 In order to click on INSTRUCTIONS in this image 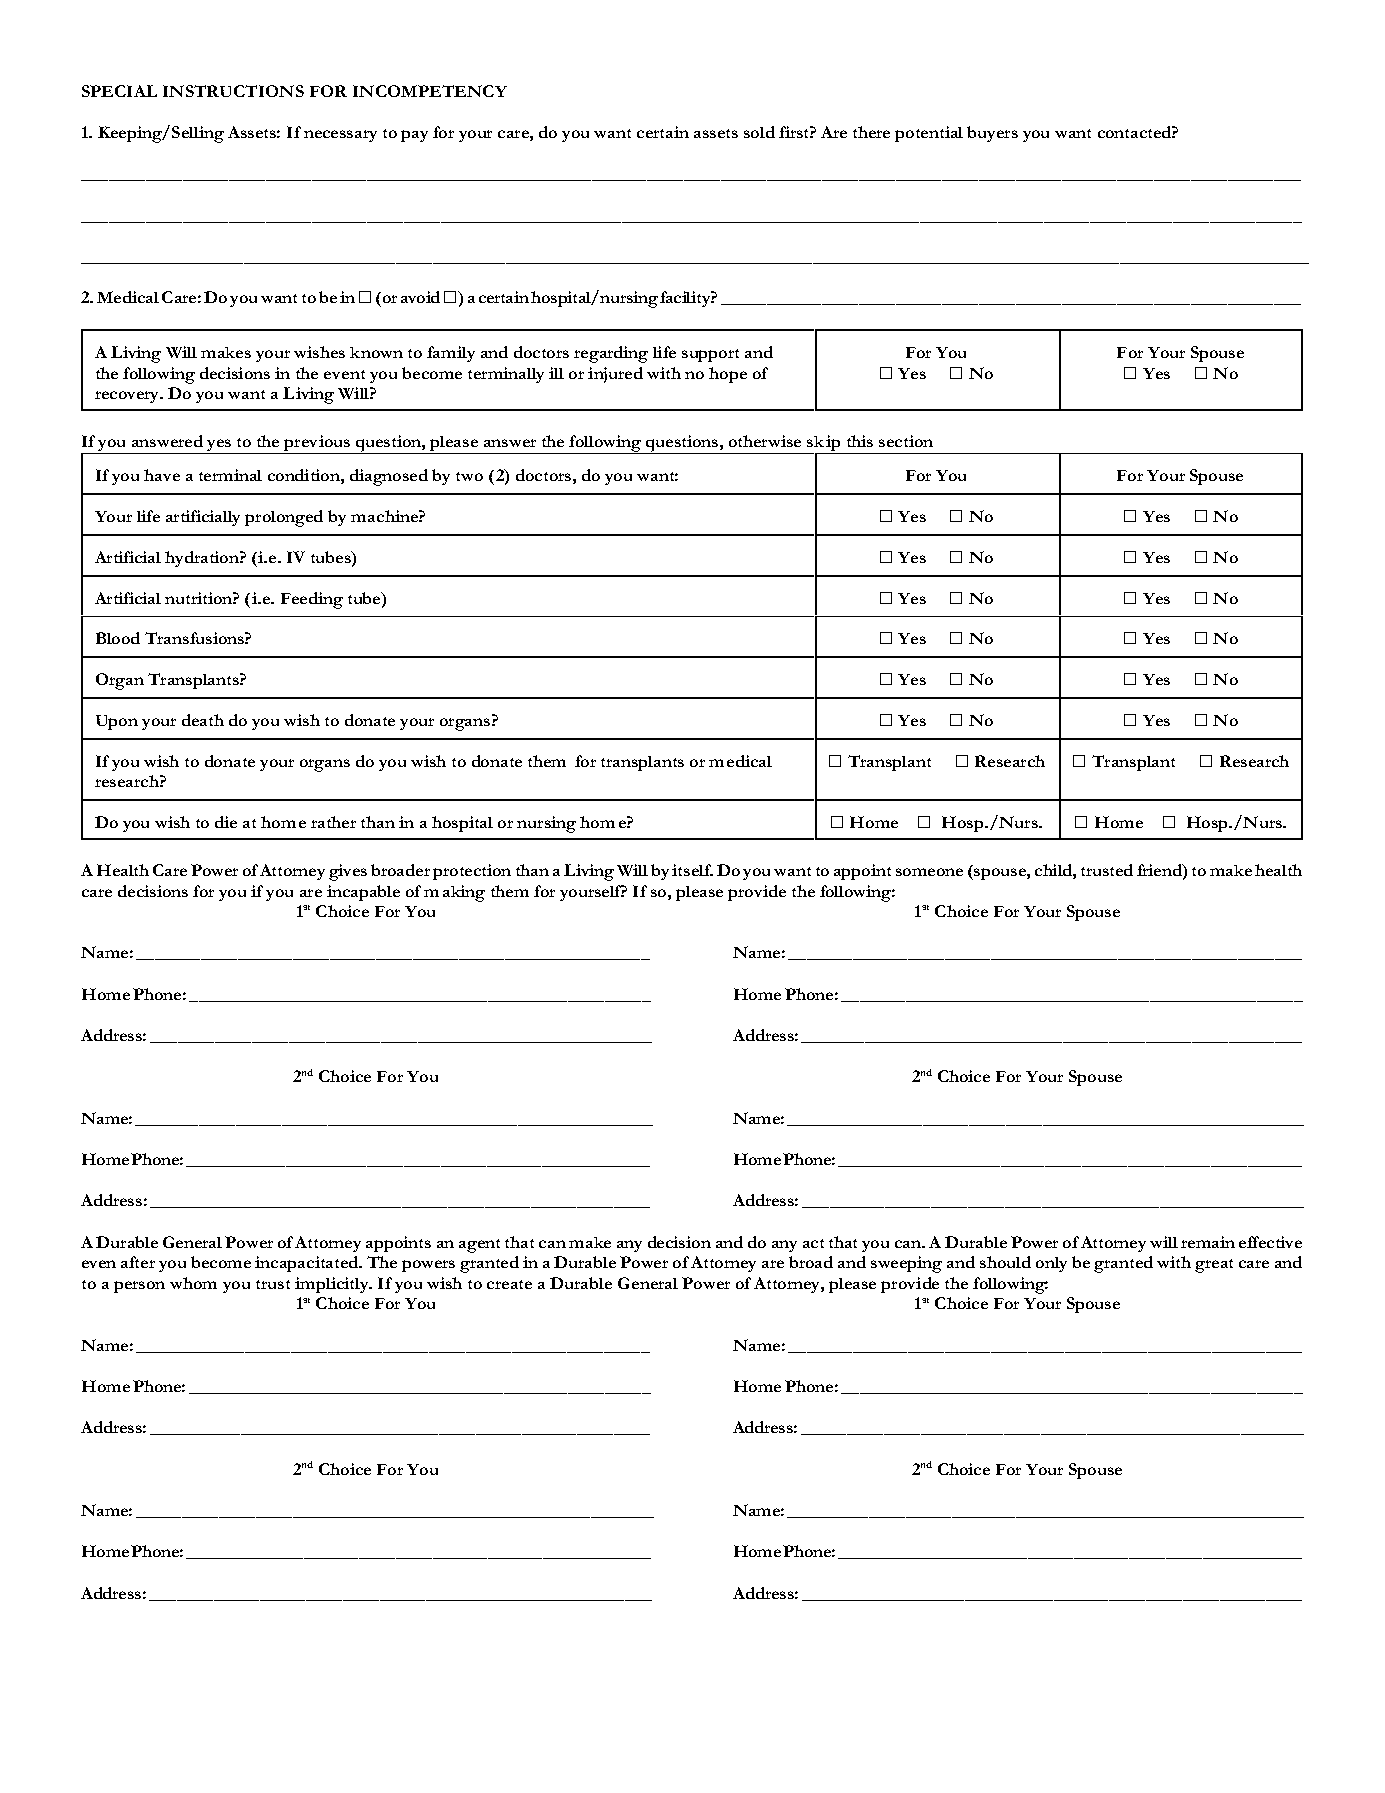, I will do `click(233, 91)`.
